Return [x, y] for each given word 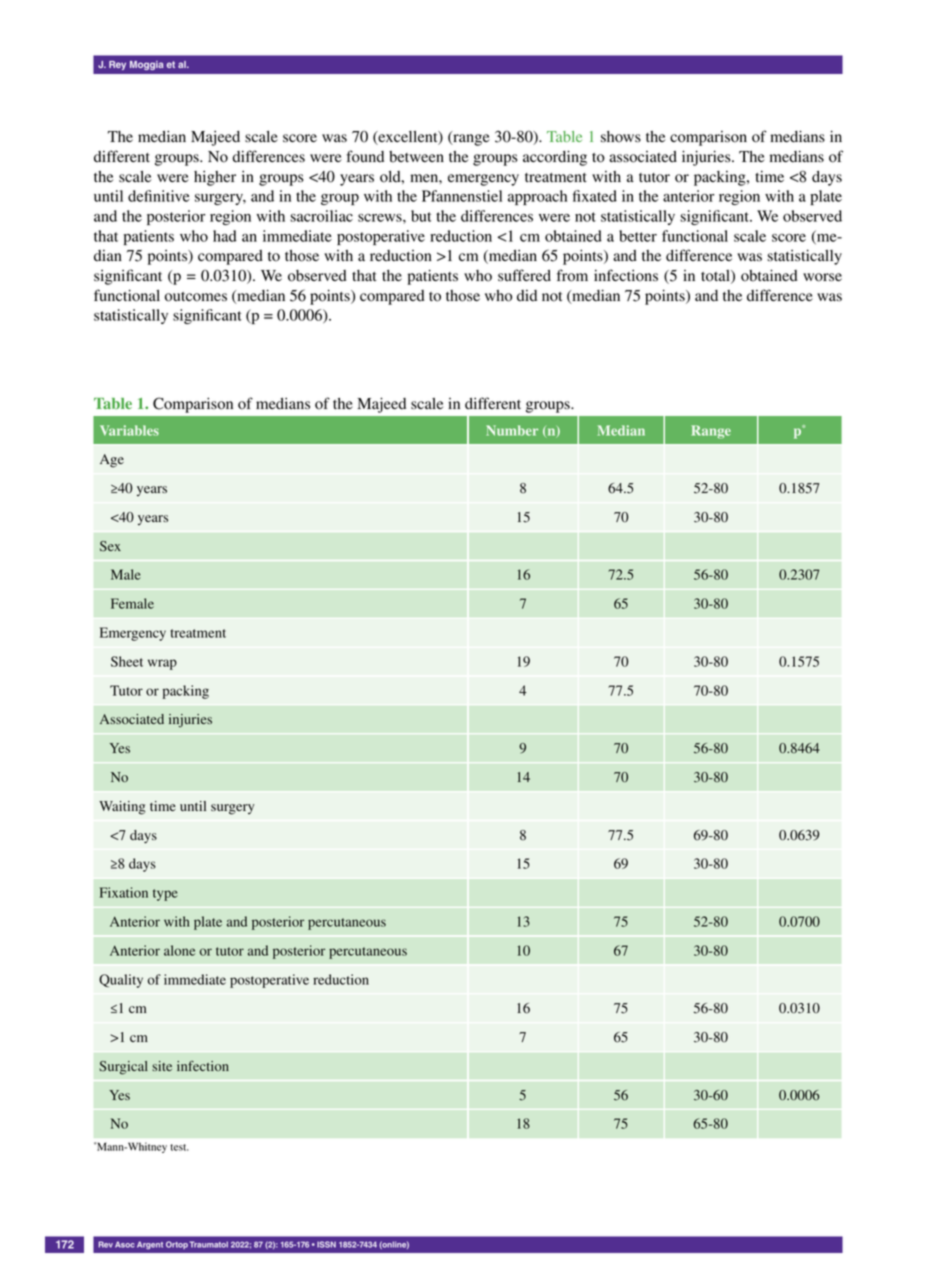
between [416, 157]
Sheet [127, 661]
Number [512, 430]
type [165, 895]
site [162, 1066]
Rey [117, 65]
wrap [162, 664]
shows [621, 137]
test [179, 1147]
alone [179, 950]
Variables [129, 430]
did [527, 295]
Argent [150, 1245]
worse [822, 277]
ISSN [326, 1244]
